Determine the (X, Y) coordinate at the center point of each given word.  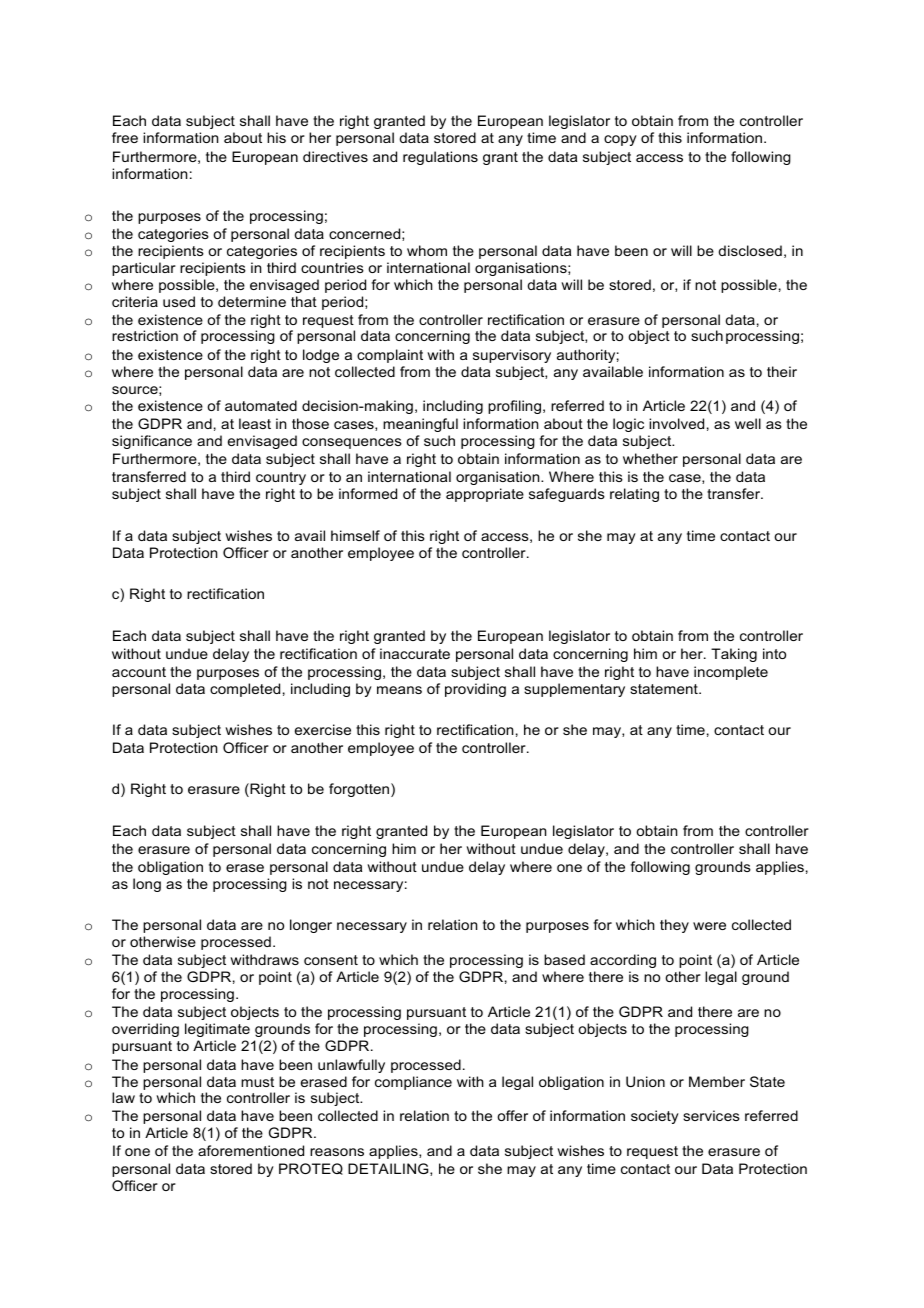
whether (650, 458)
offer (512, 1115)
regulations (440, 158)
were (709, 926)
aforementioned (251, 1150)
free (125, 137)
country (281, 478)
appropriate (485, 495)
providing (475, 690)
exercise (323, 729)
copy (620, 140)
